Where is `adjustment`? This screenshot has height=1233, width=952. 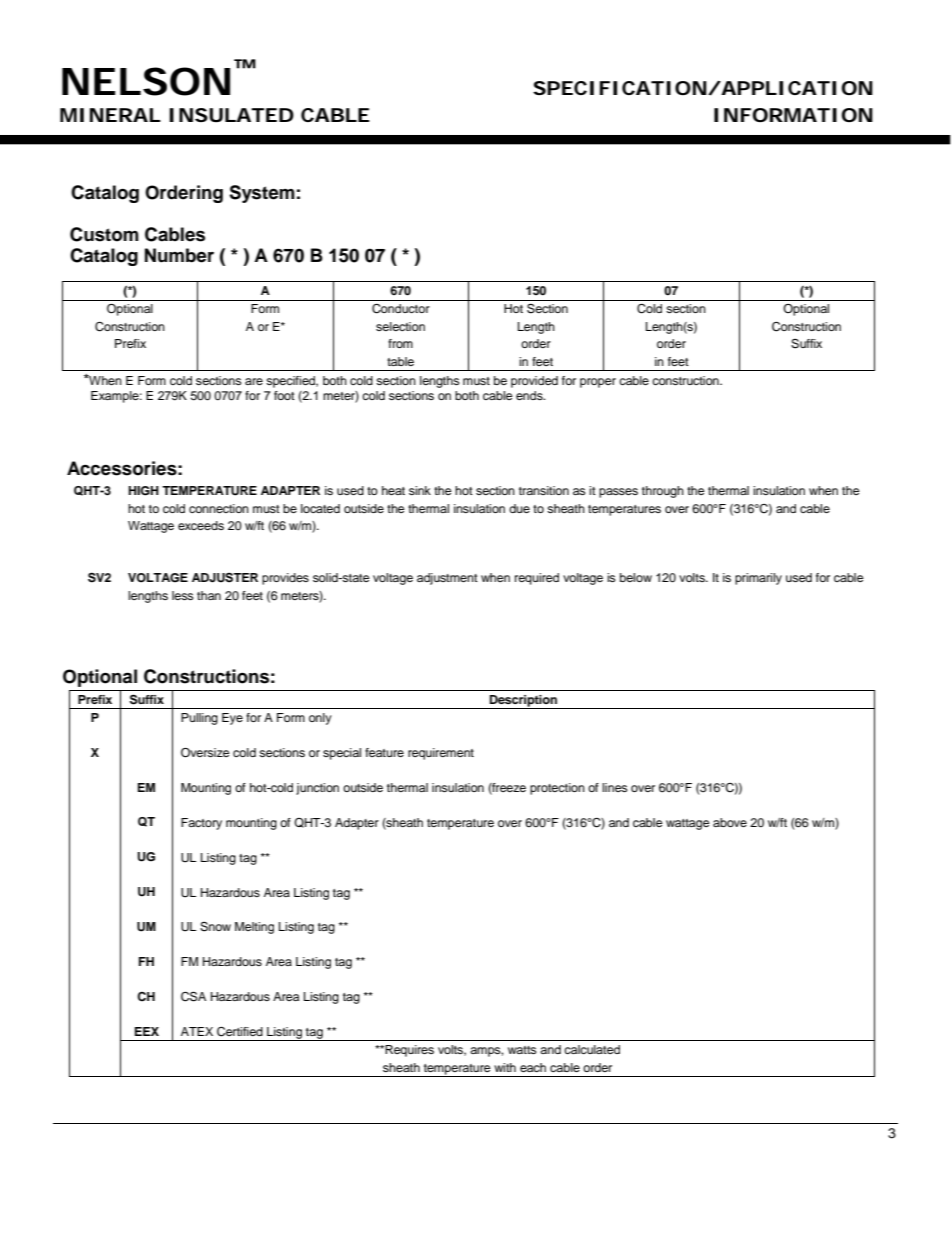 adjustment is located at coordinates (447, 579).
